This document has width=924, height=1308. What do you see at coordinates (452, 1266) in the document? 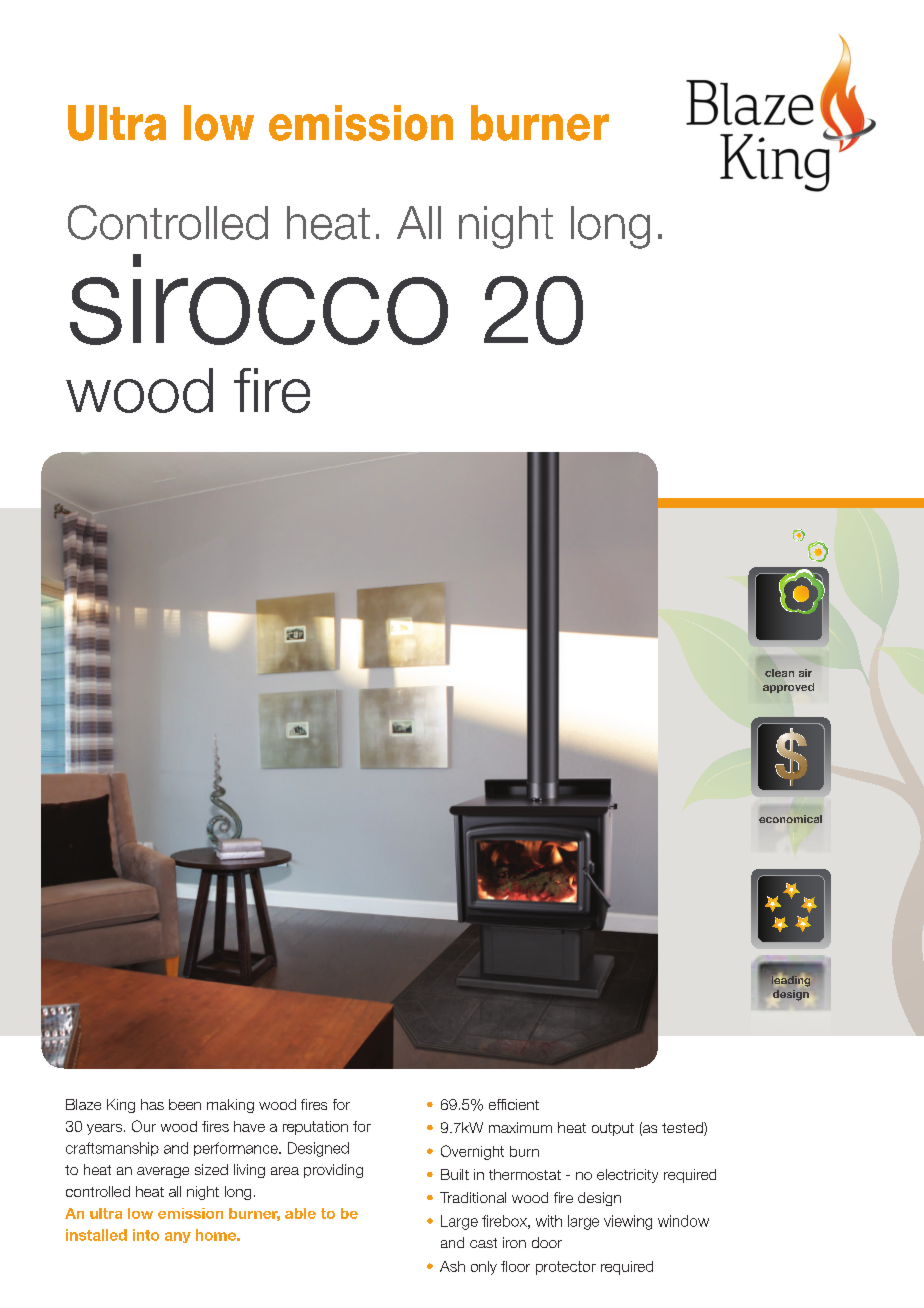
I see `Ash` at bounding box center [452, 1266].
